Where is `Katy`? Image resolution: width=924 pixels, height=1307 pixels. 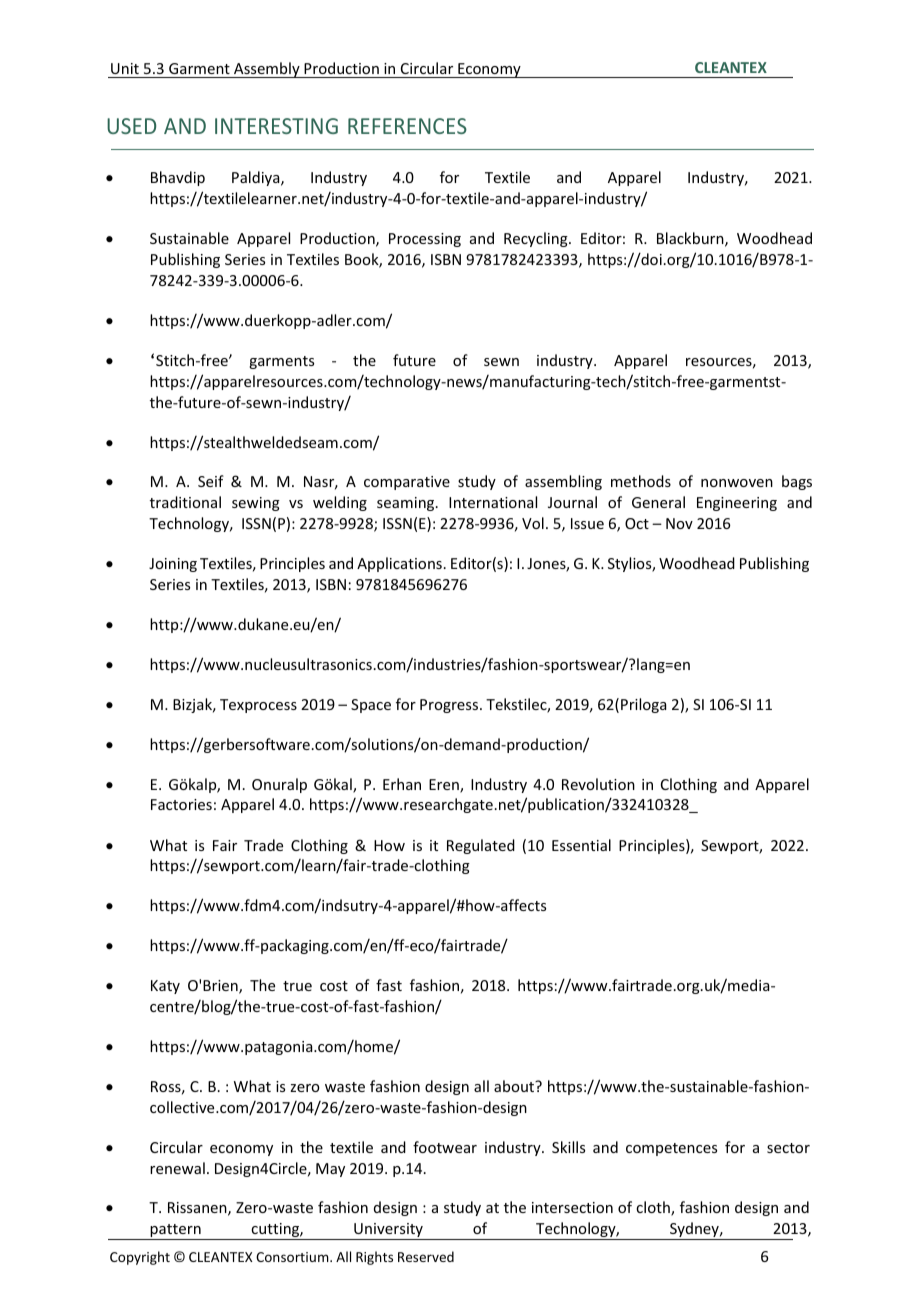
Katy is located at coordinates (165, 987).
